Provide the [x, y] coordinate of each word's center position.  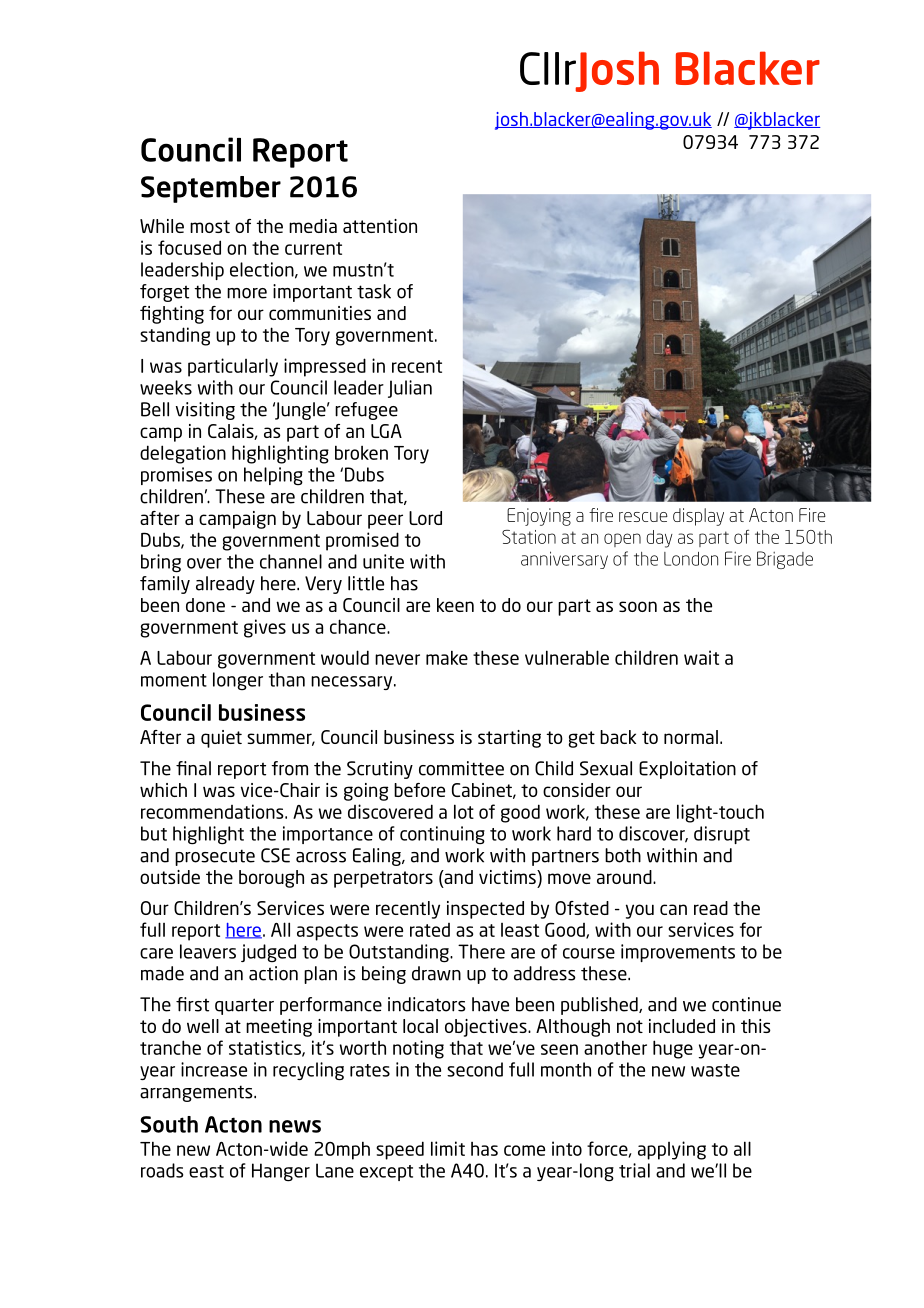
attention [380, 226]
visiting [205, 411]
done [205, 605]
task [374, 291]
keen [455, 605]
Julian [410, 389]
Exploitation [687, 770]
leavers [208, 951]
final [193, 768]
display [698, 517]
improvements [678, 953]
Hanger [281, 1172]
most [210, 226]
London [691, 559]
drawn [436, 973]
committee [461, 768]
